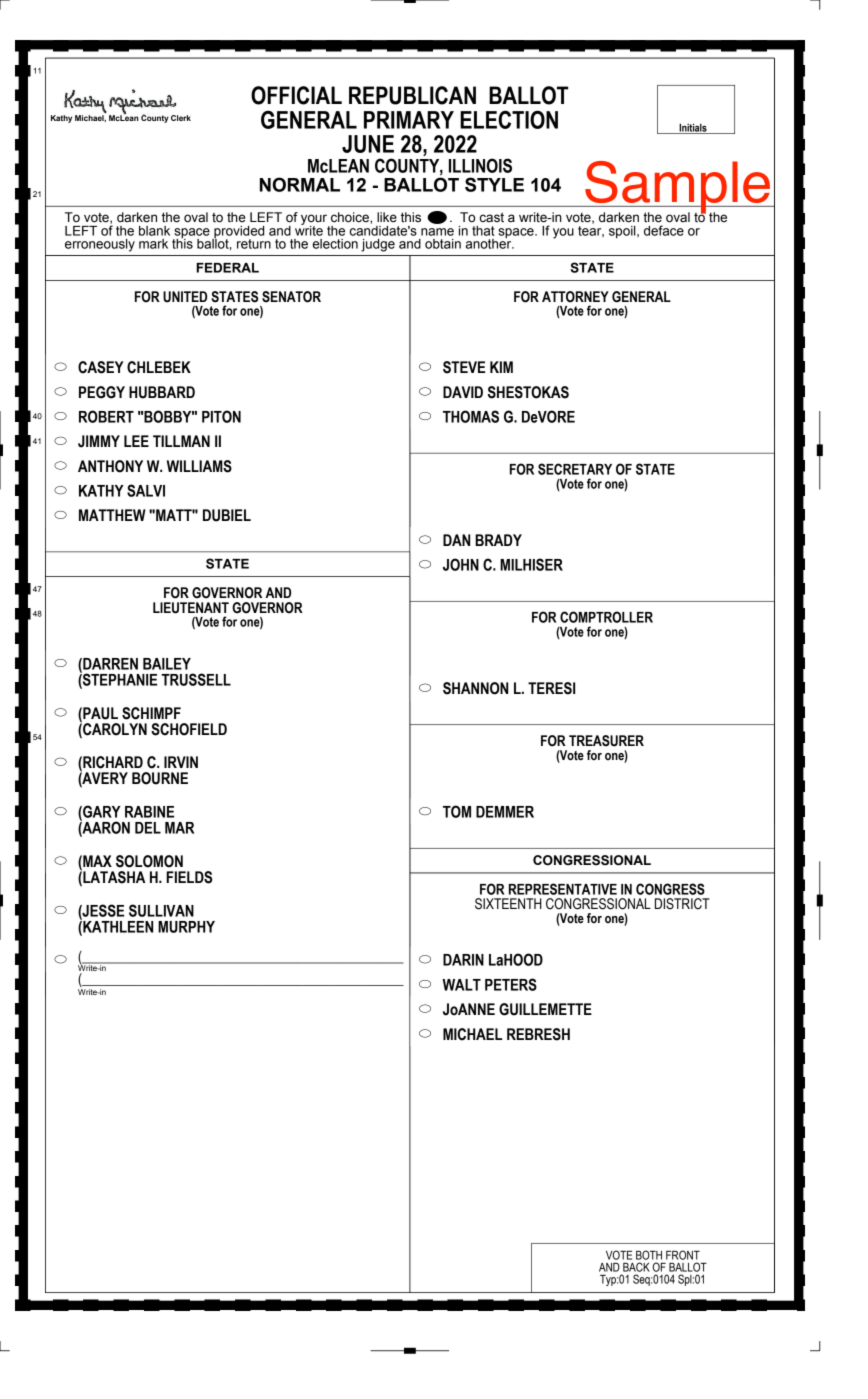 Image resolution: width=868 pixels, height=1399 pixels. Describe the element at coordinates (186, 927) in the screenshot. I see `MURPHY` at that location.
